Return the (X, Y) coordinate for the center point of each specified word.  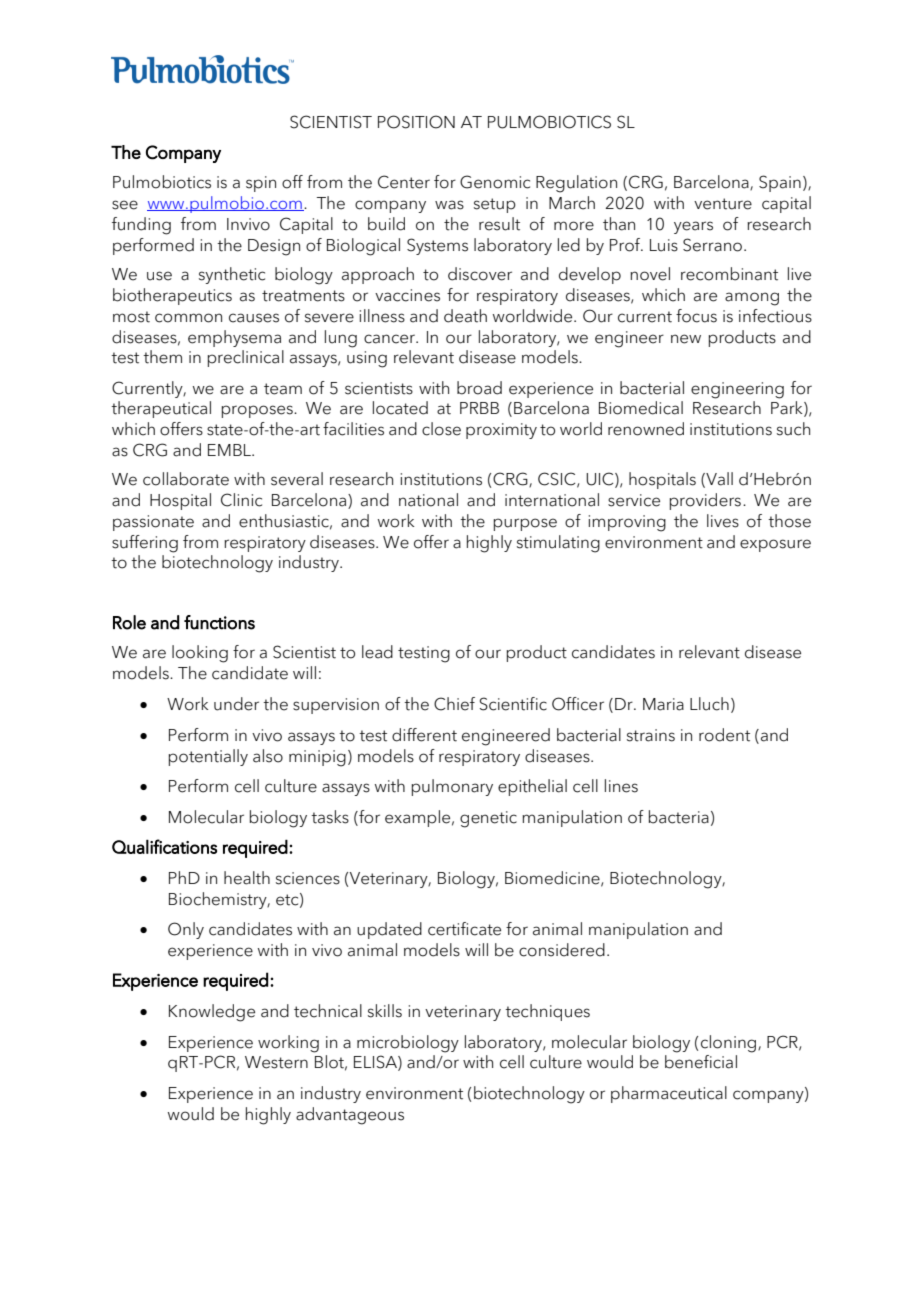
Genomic (495, 182)
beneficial (701, 1062)
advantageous (350, 1116)
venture (723, 204)
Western (276, 1062)
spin (261, 184)
